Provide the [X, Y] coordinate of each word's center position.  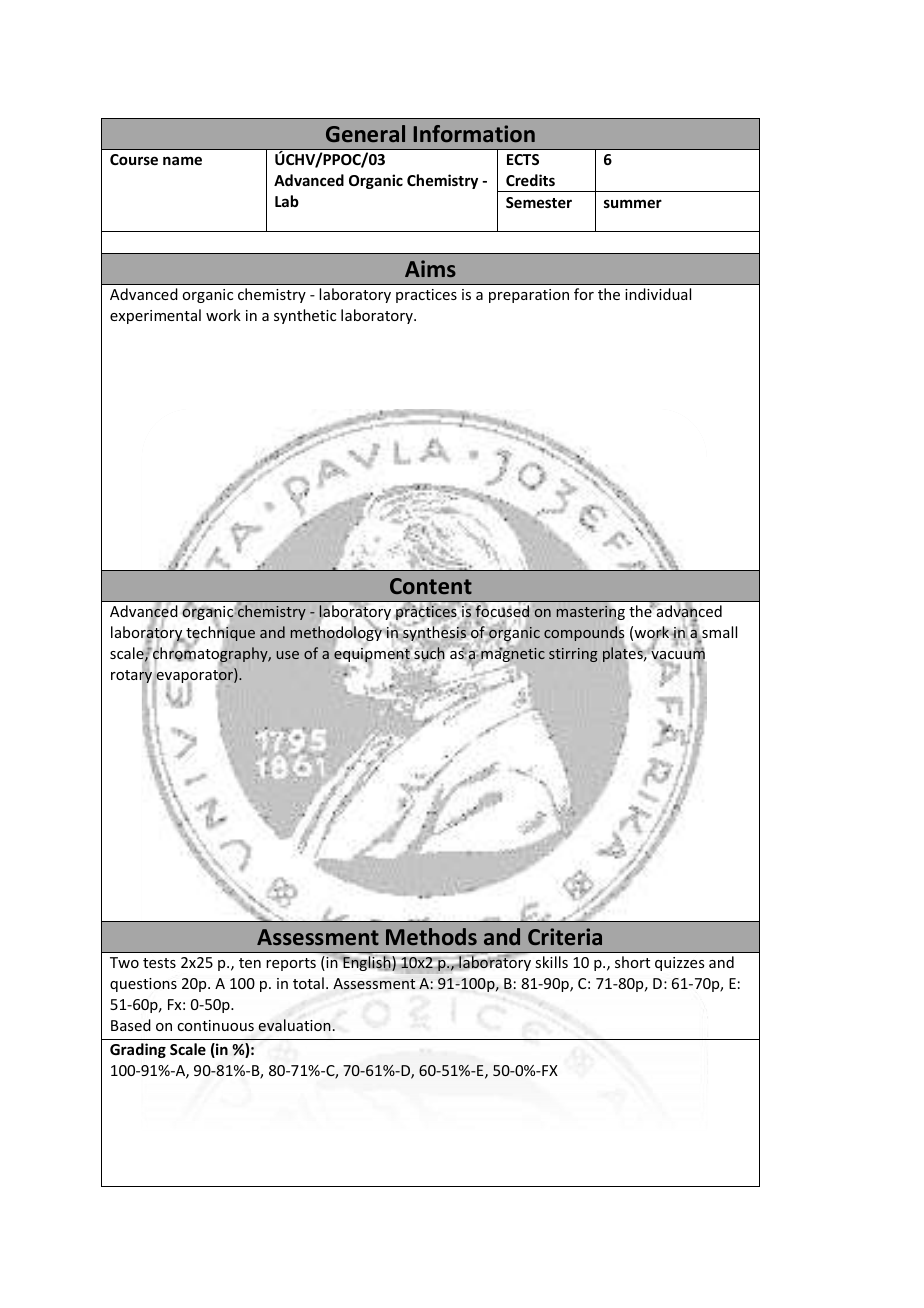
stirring [573, 655]
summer [633, 203]
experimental [155, 316]
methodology [336, 634]
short [632, 962]
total [308, 983]
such [429, 653]
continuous [215, 1025]
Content [431, 586]
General [365, 133]
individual [658, 294]
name [182, 160]
